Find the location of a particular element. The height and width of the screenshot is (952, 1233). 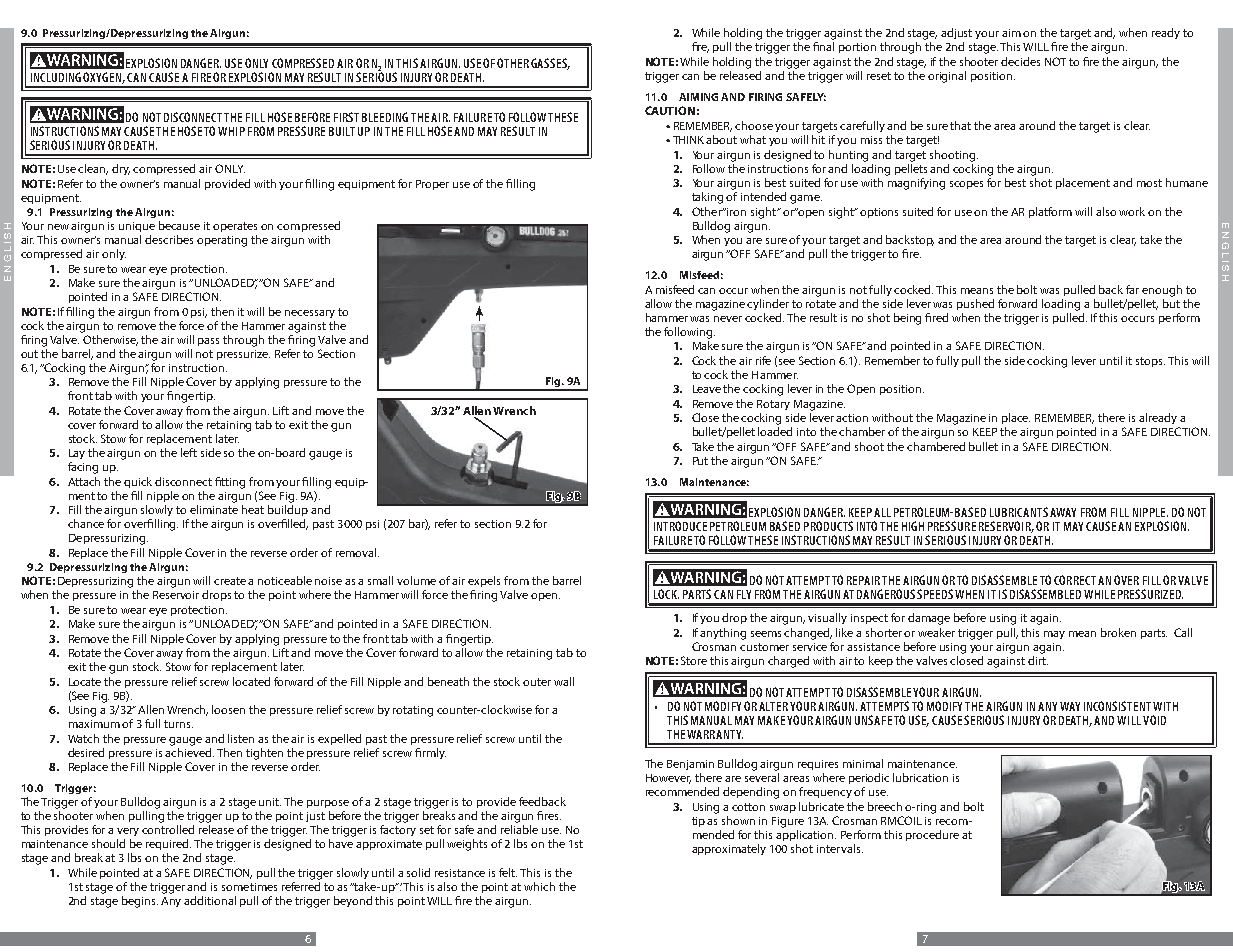

sometimes is located at coordinates (249, 887).
